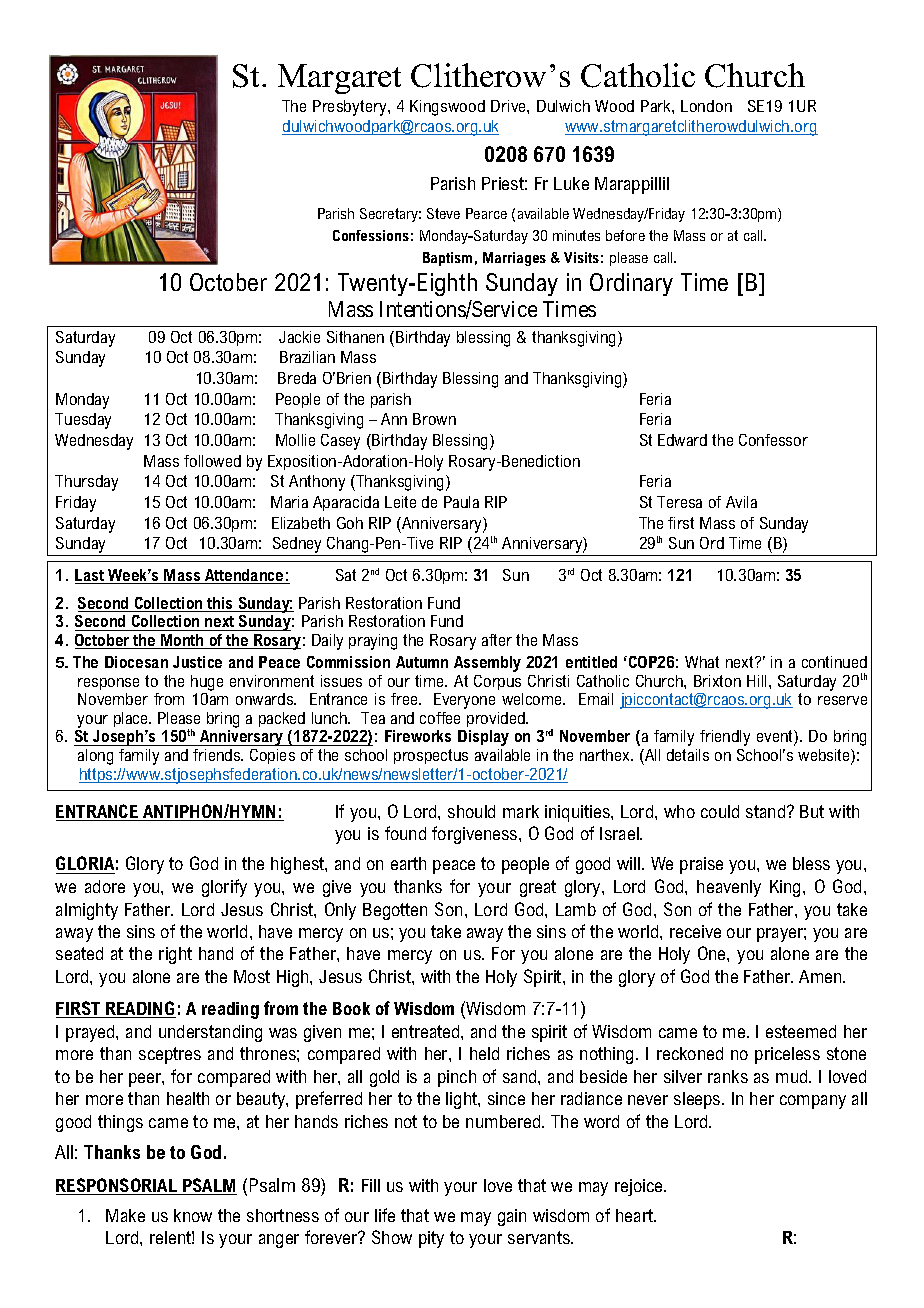 The height and width of the page is (1308, 924). I want to click on Paula, so click(461, 502).
